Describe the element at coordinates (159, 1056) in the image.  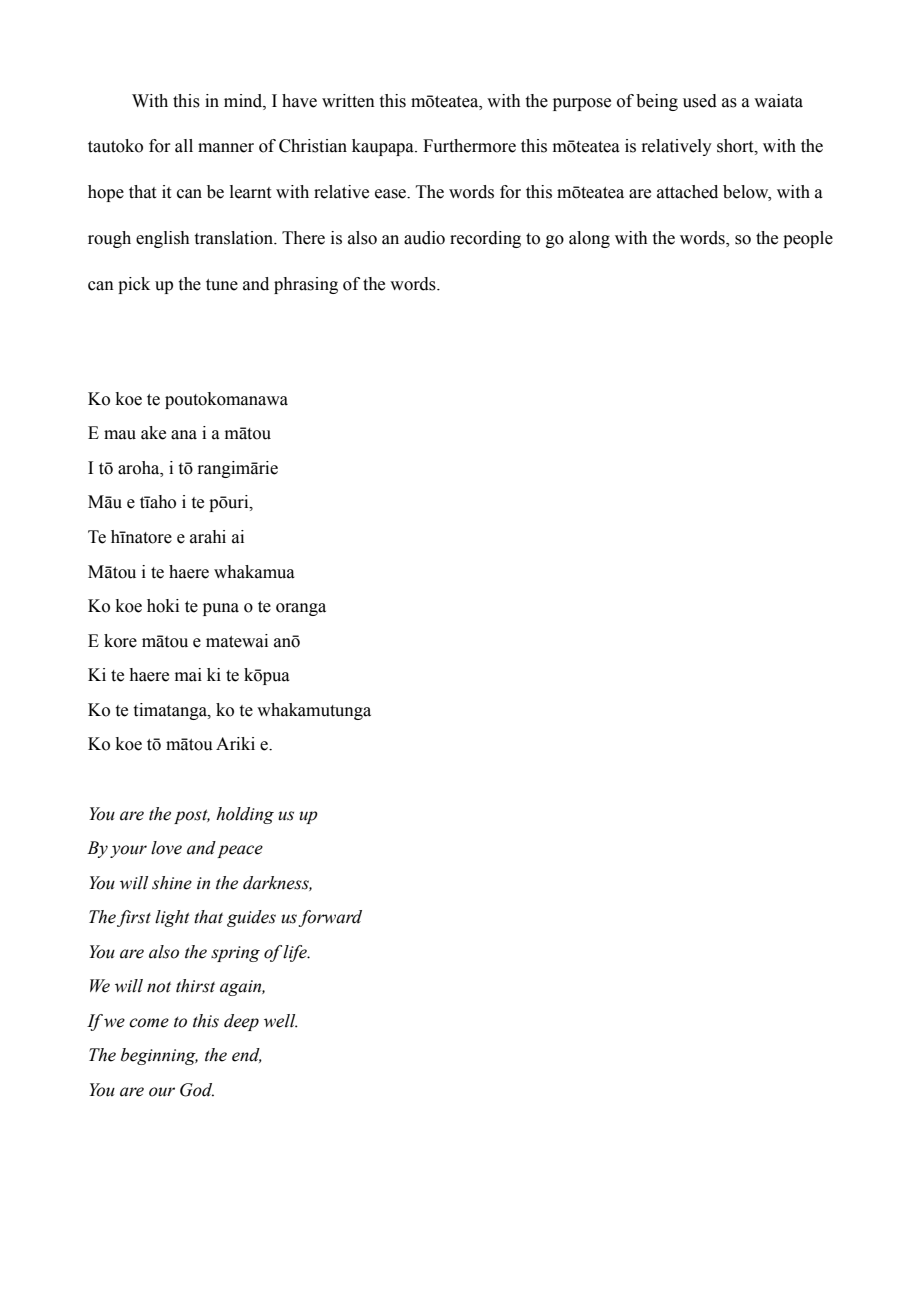
I see `beginning` at that location.
